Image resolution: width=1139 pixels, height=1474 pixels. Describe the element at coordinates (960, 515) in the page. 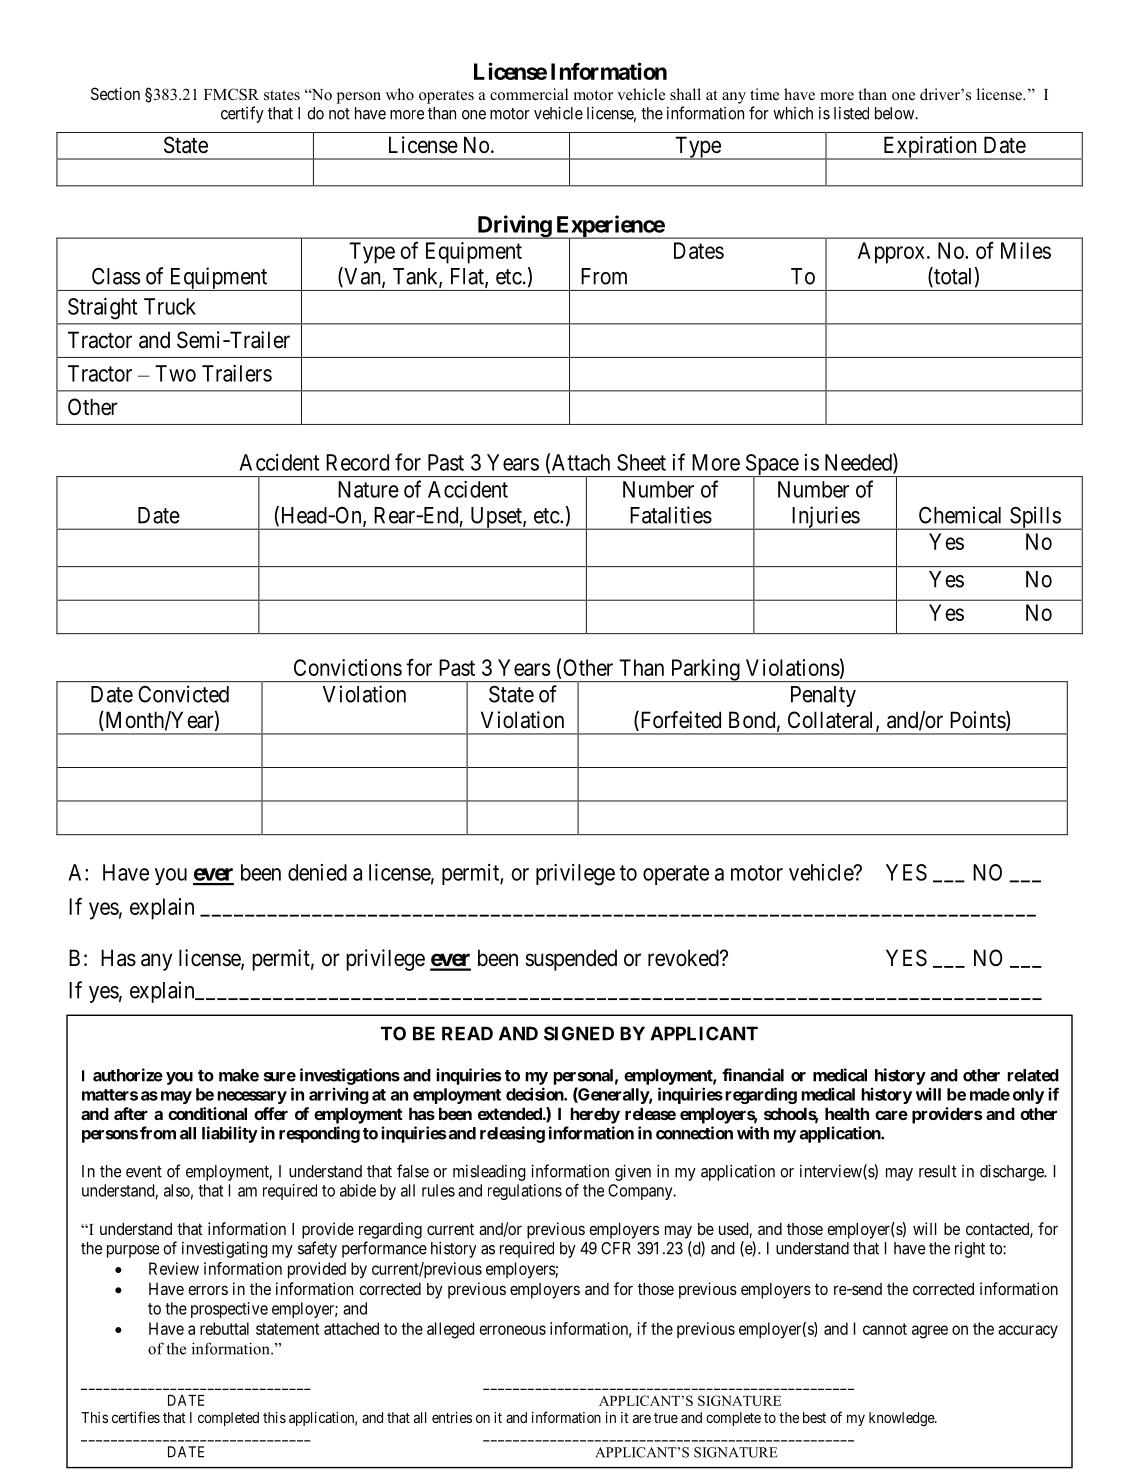

I see `Chemical` at that location.
